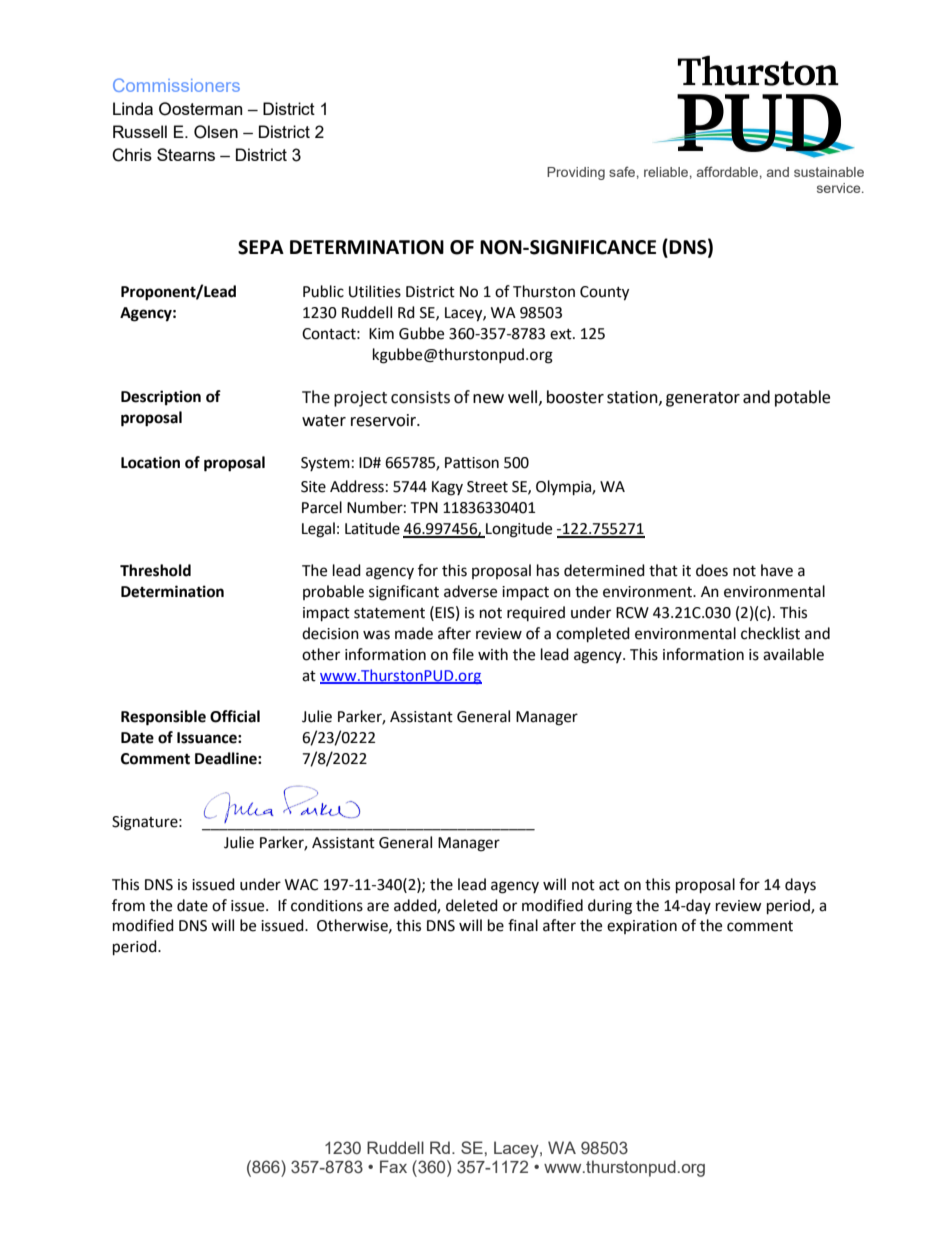  Describe the element at coordinates (642, 927) in the screenshot. I see `expiration` at that location.
